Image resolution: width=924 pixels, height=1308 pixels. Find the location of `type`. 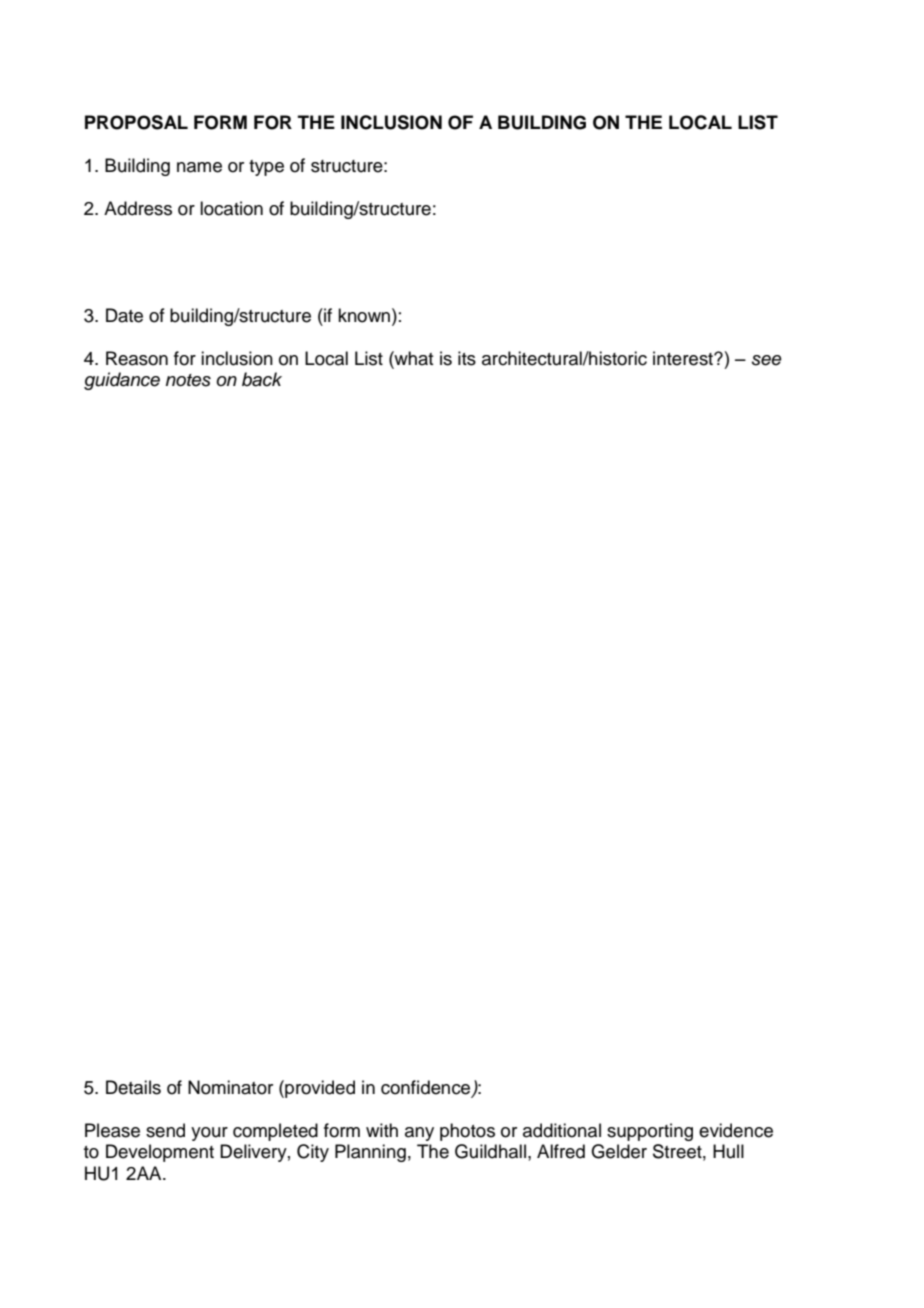

type is located at coordinates (266, 168).
